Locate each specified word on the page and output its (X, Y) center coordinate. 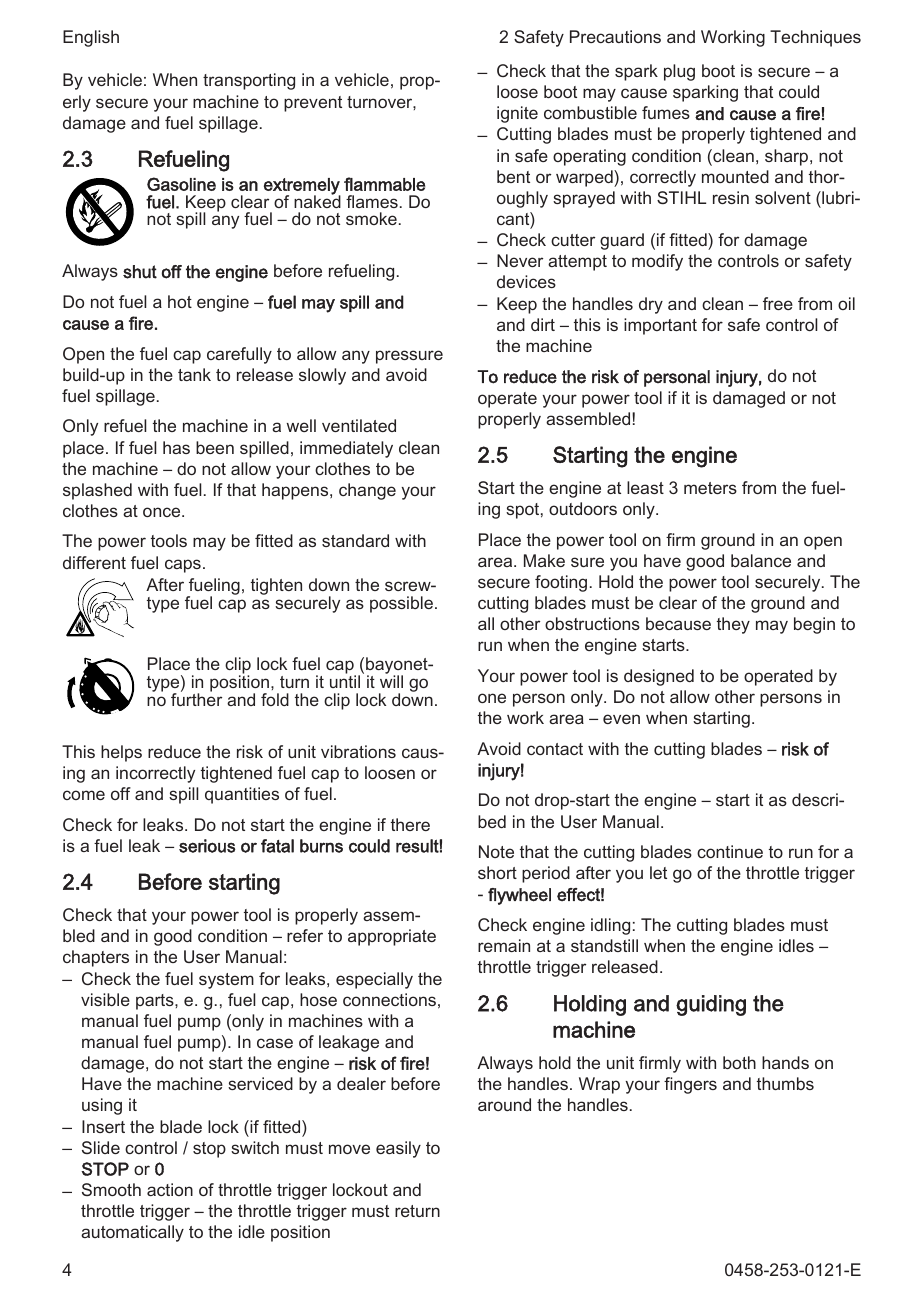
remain (504, 945)
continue (730, 851)
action (170, 1189)
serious (207, 846)
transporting (249, 81)
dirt (543, 324)
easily (398, 1149)
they (733, 625)
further (196, 698)
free (778, 303)
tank (194, 374)
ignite (517, 114)
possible (401, 604)
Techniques (815, 38)
